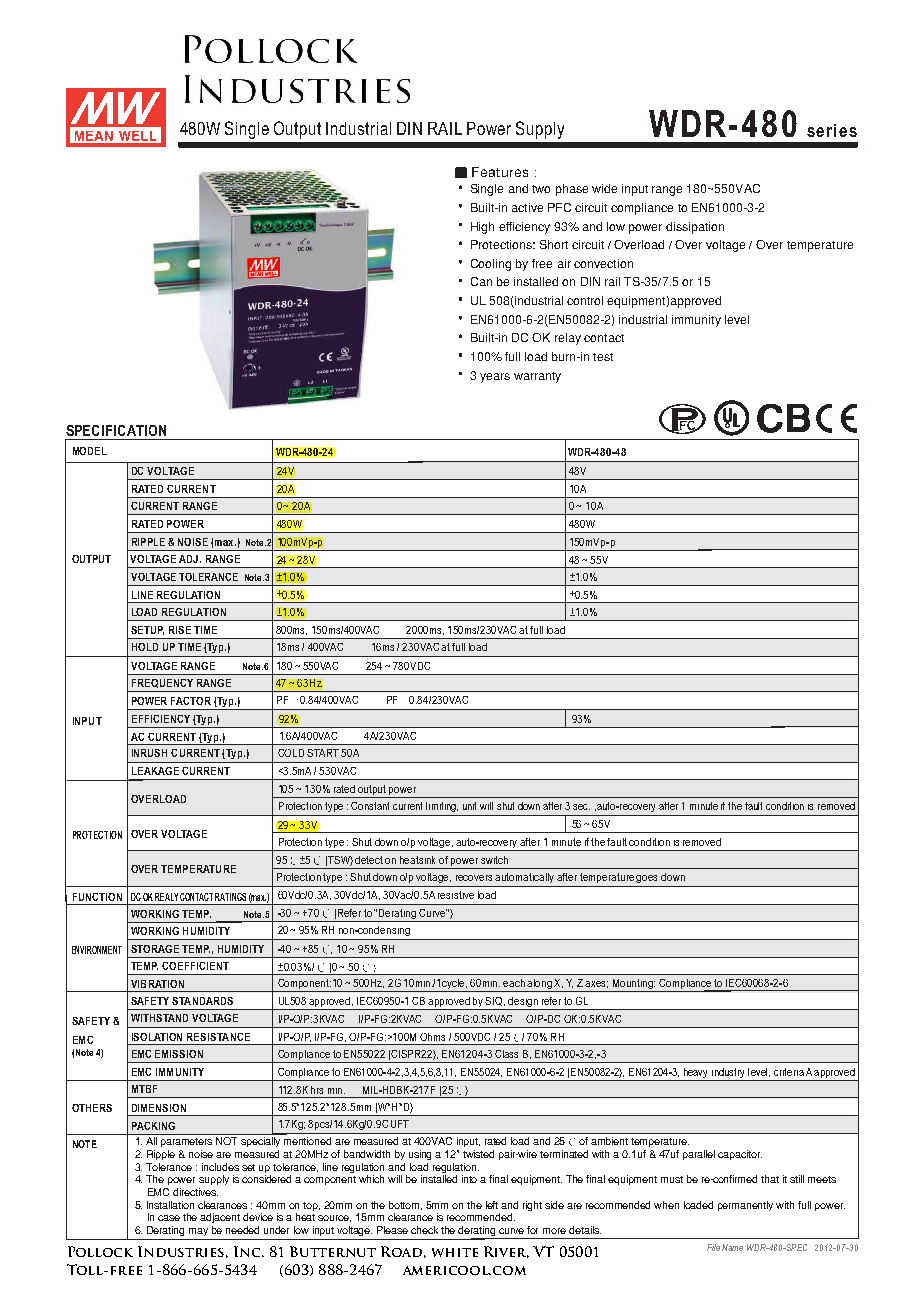  Describe the element at coordinates (169, 1218) in the screenshot. I see `case` at that location.
